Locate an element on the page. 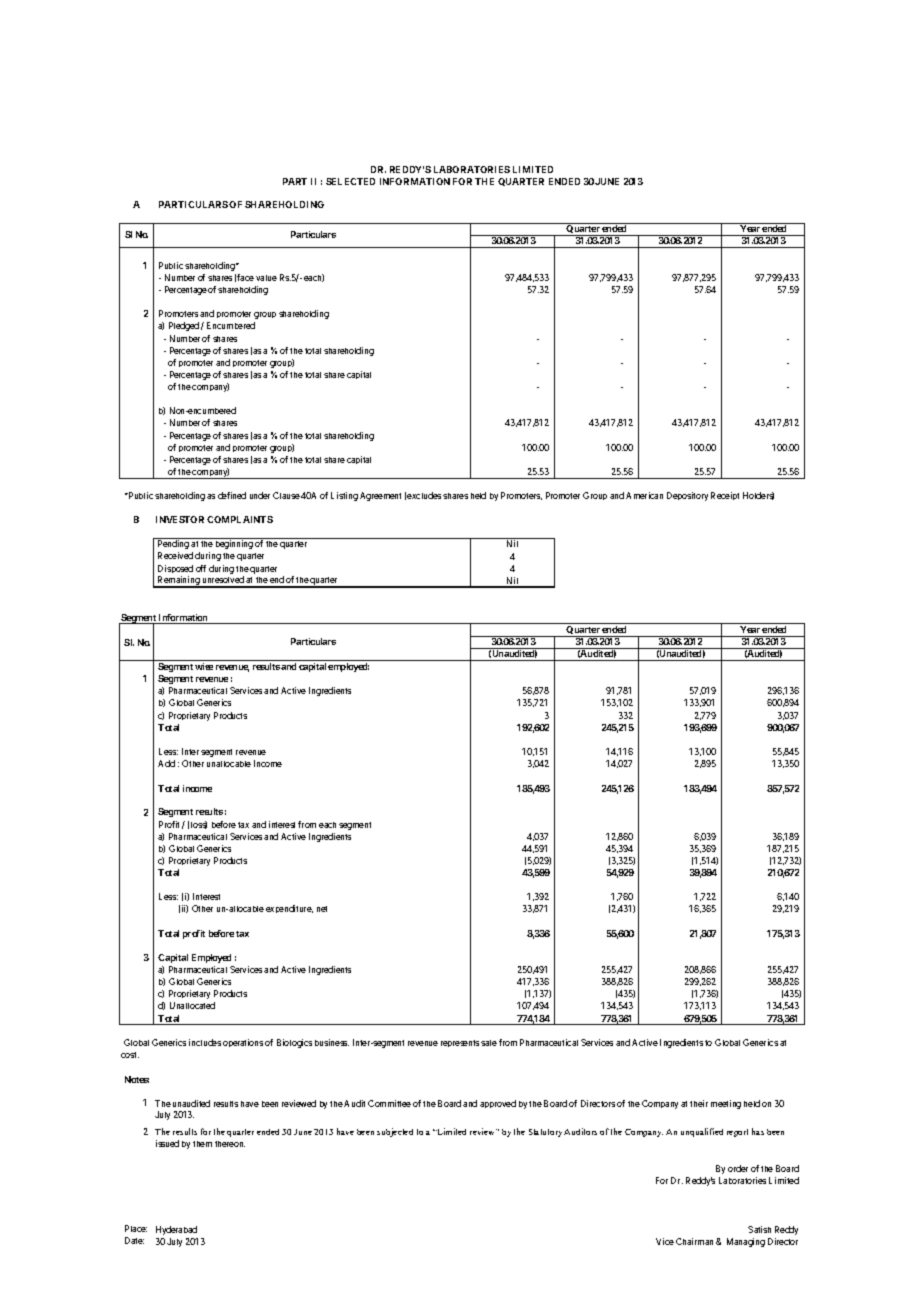 The width and height of the page is (924, 1308). Depository is located at coordinates (687, 496).
